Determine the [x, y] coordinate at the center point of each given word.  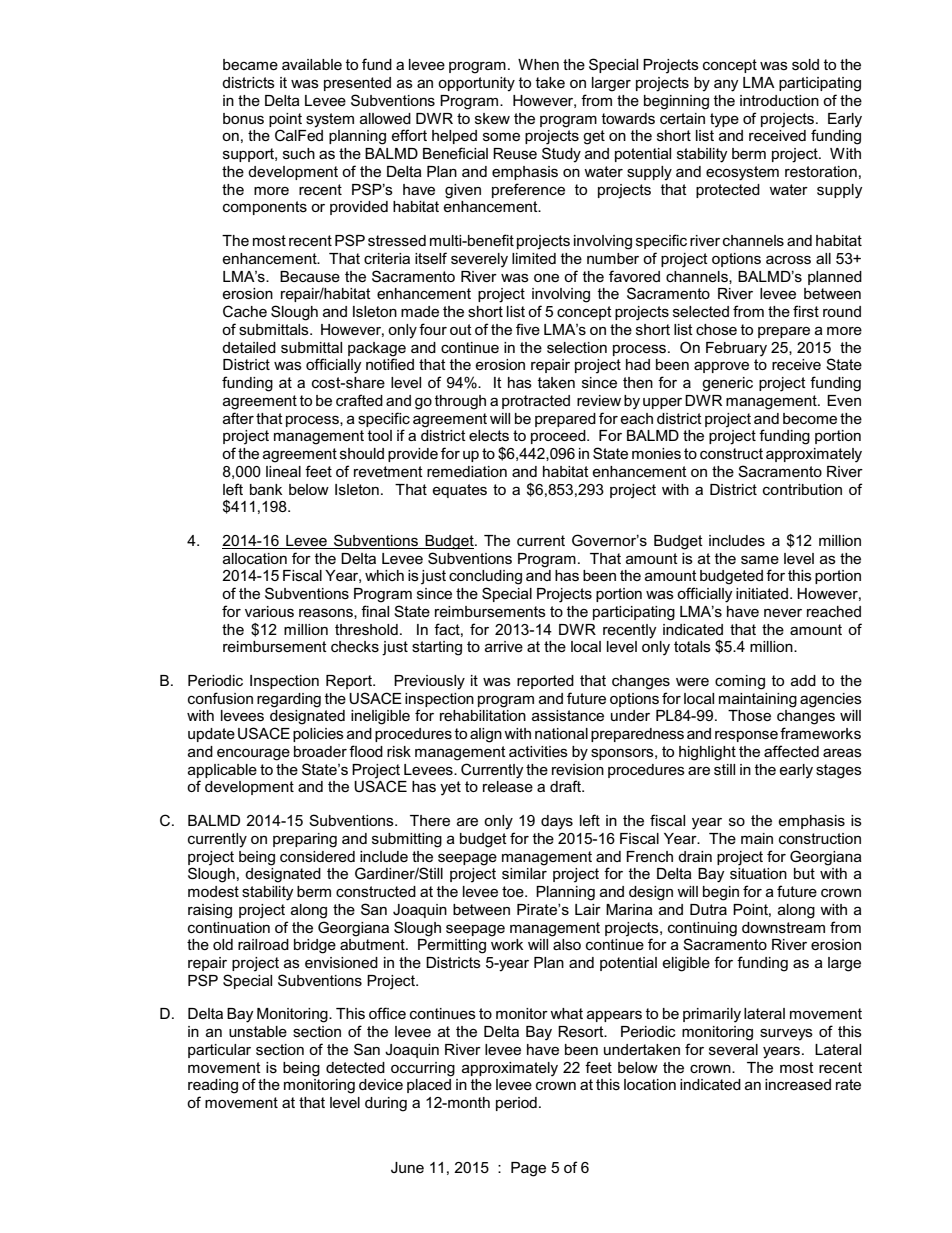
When [538, 64]
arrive [504, 646]
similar [524, 873]
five [528, 329]
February [736, 349]
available [312, 64]
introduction [779, 100]
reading [213, 1086]
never [783, 613]
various [269, 611]
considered [317, 856]
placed [429, 1086]
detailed [249, 347]
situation [758, 873]
